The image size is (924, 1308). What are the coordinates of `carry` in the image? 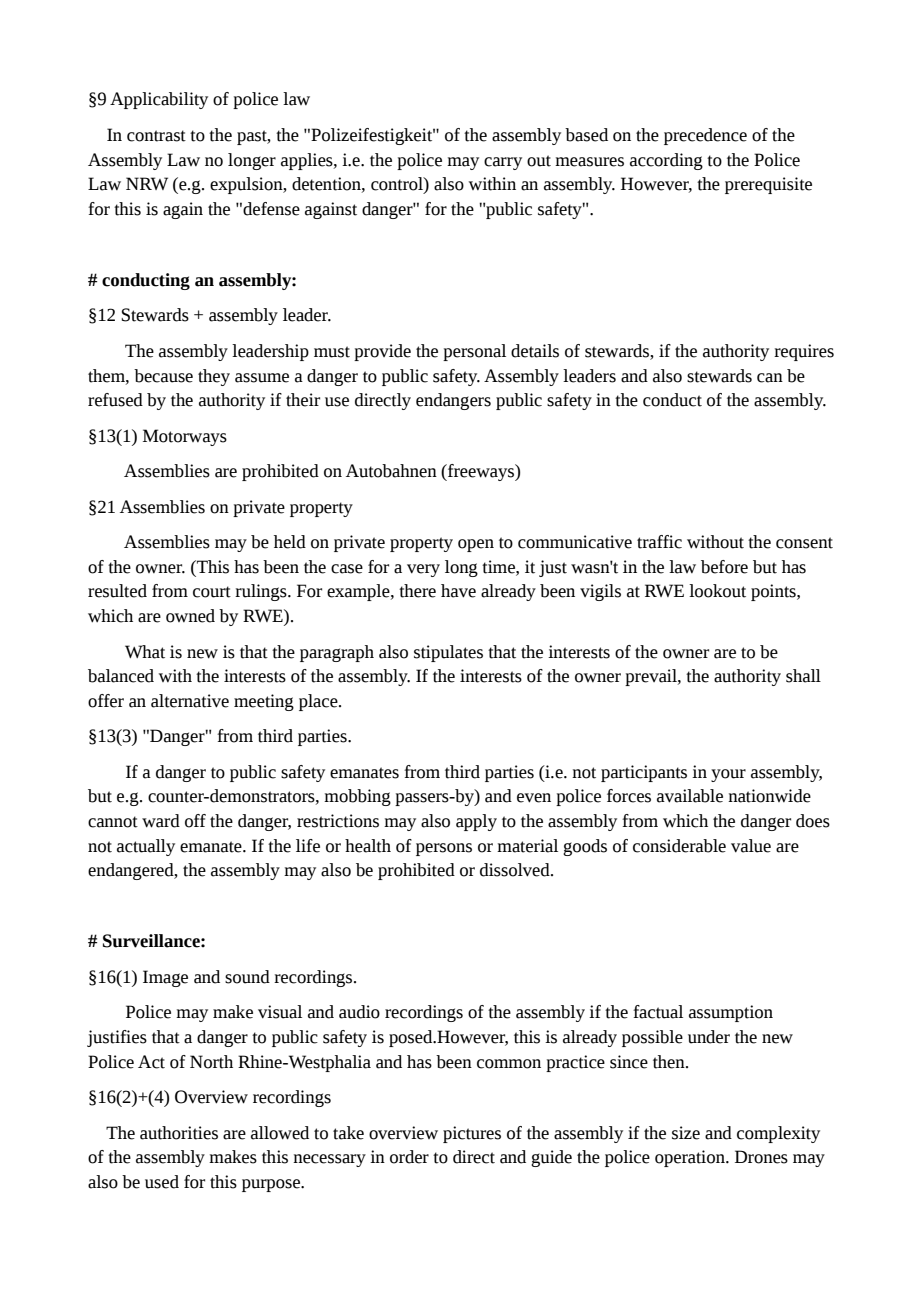 It's located at (503, 163).
